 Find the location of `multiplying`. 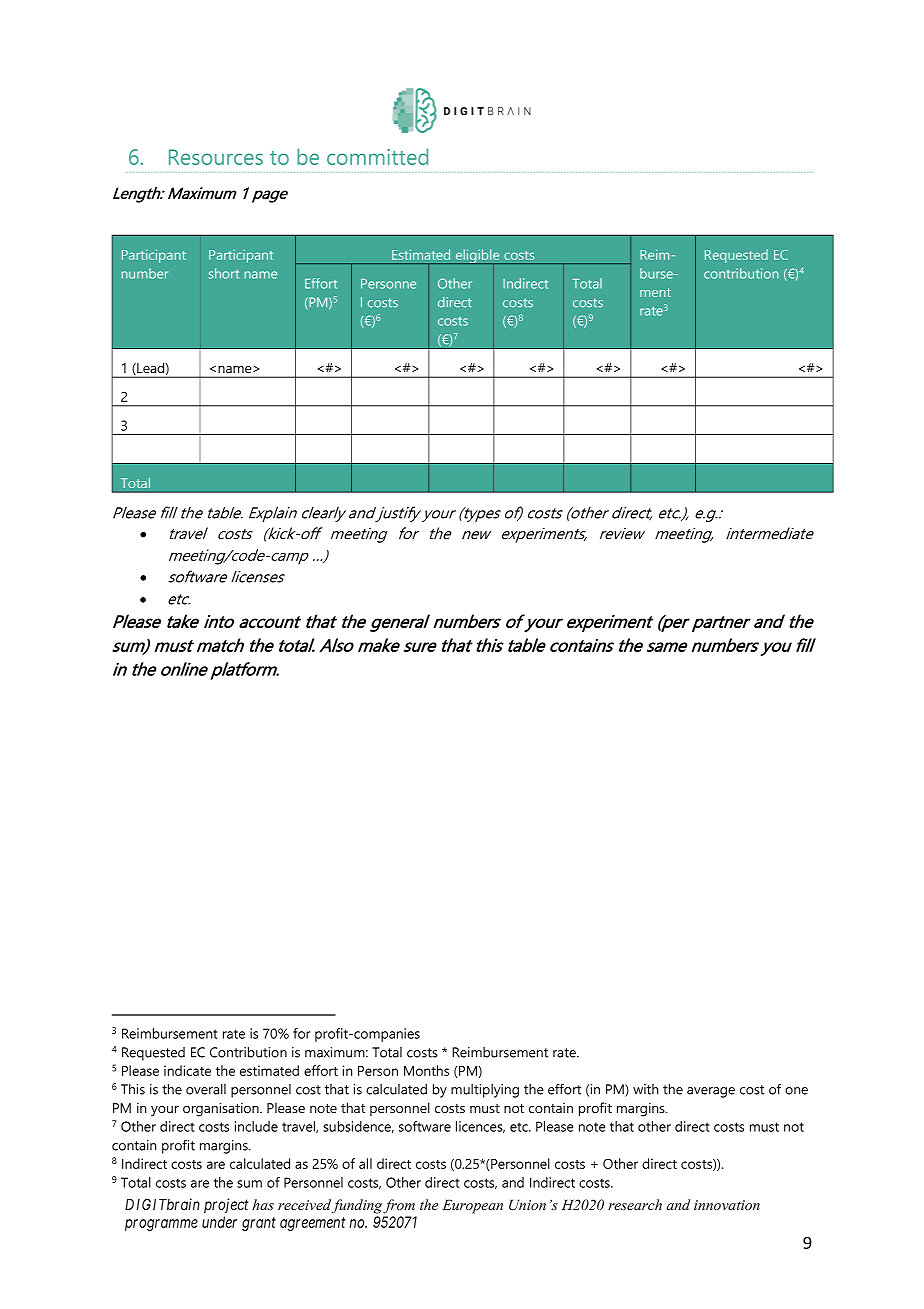

multiplying is located at coordinates (485, 1091).
